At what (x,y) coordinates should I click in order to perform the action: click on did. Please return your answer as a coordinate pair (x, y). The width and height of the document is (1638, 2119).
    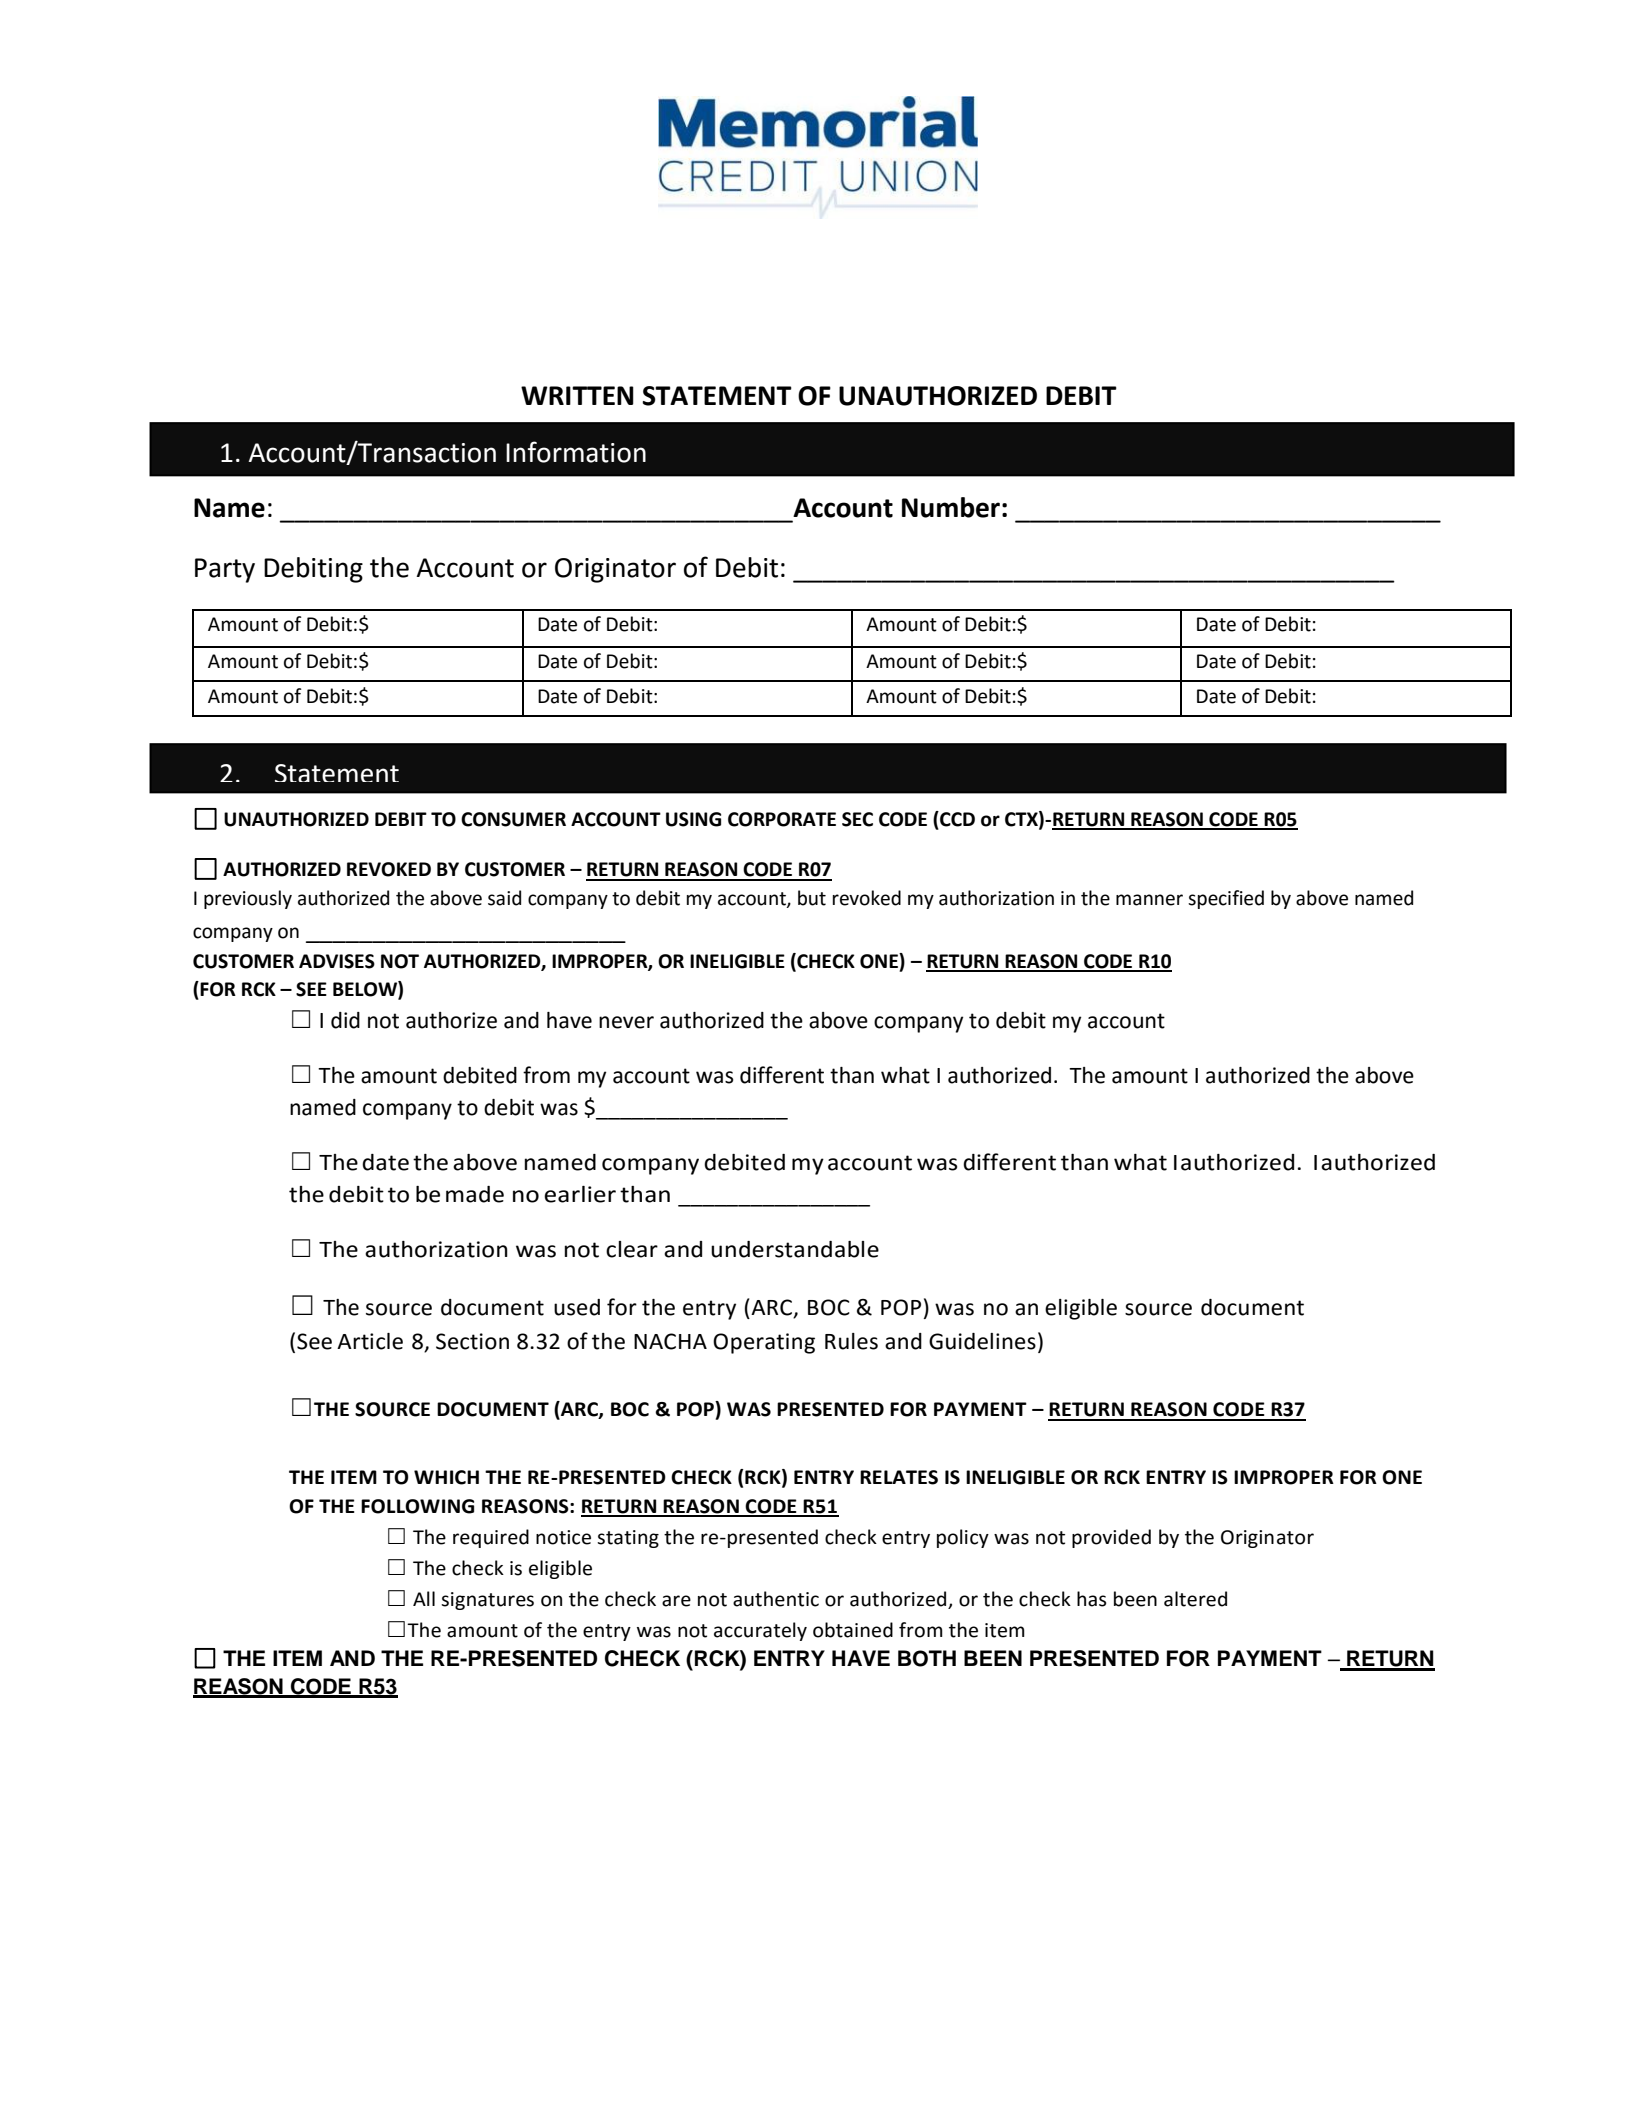
    Looking at the image, I should click on (345, 1020).
